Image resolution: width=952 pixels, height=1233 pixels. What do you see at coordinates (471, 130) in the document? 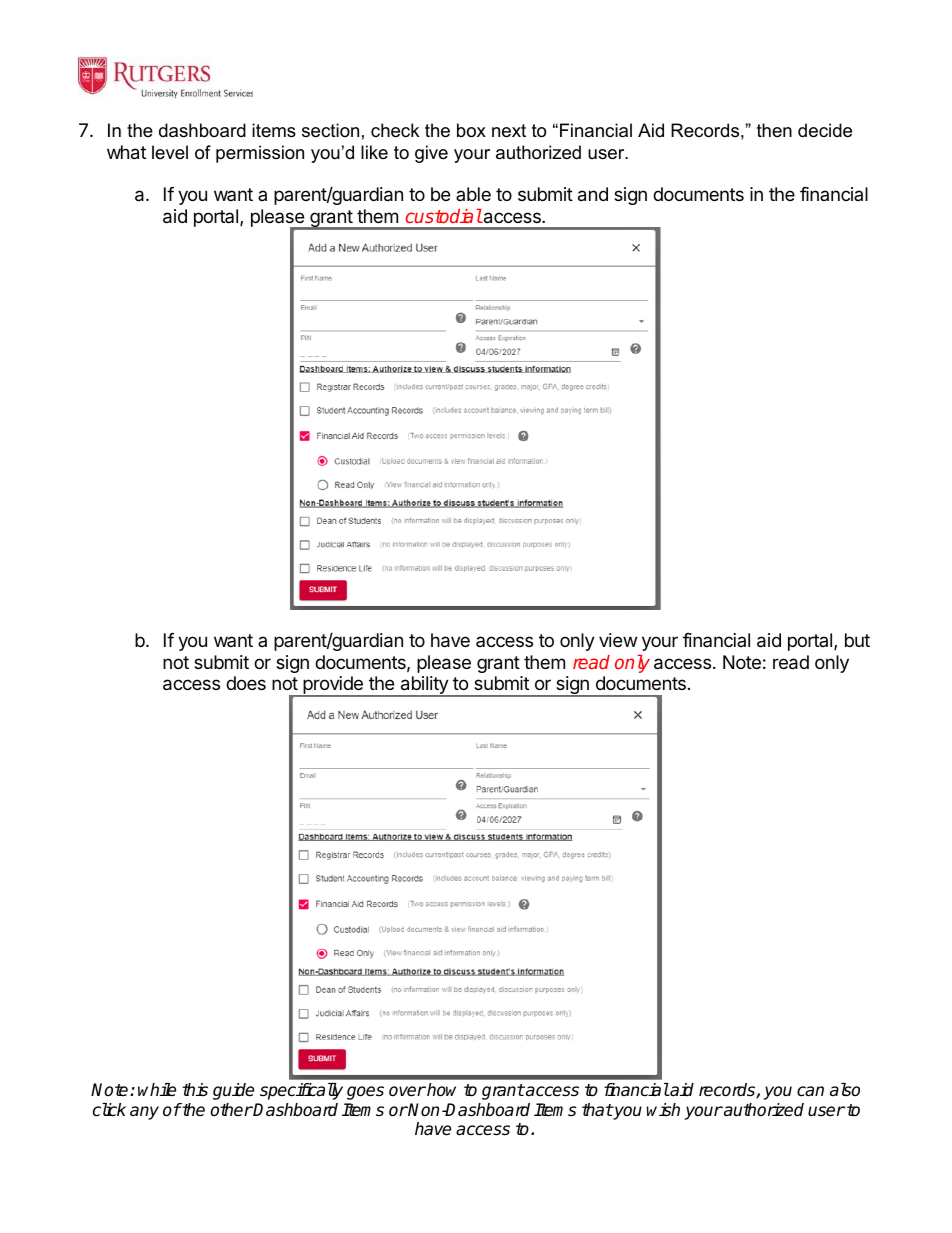
I see `box` at bounding box center [471, 130].
